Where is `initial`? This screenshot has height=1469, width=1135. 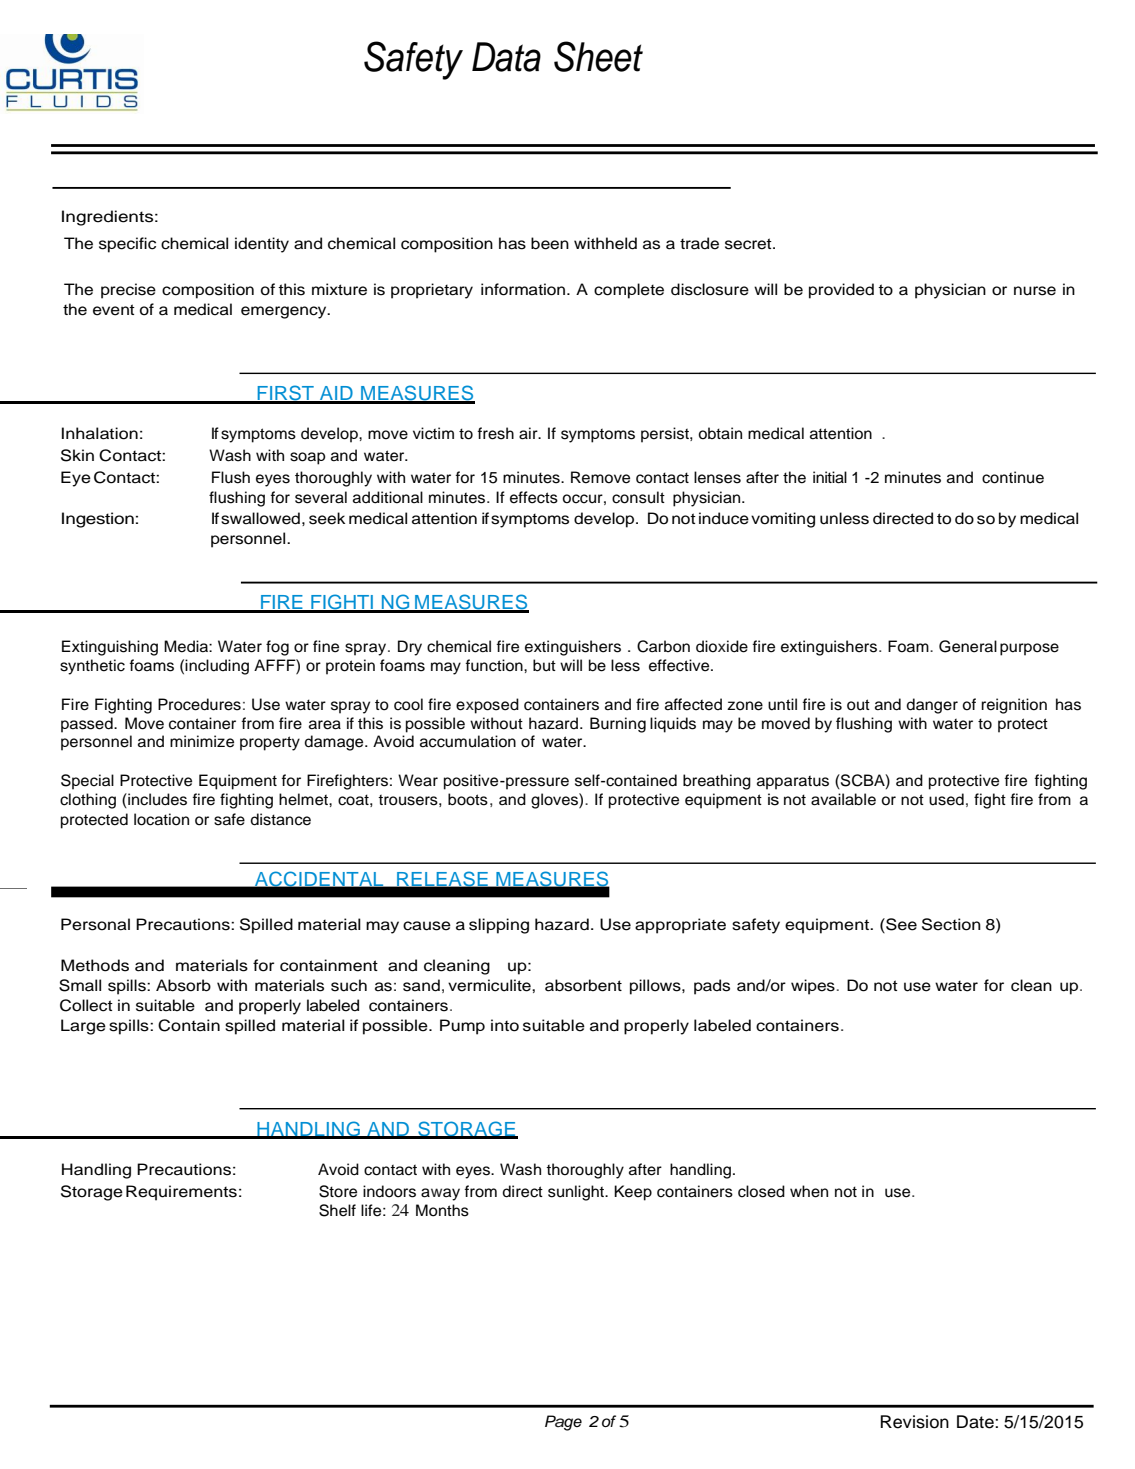 initial is located at coordinates (830, 477).
